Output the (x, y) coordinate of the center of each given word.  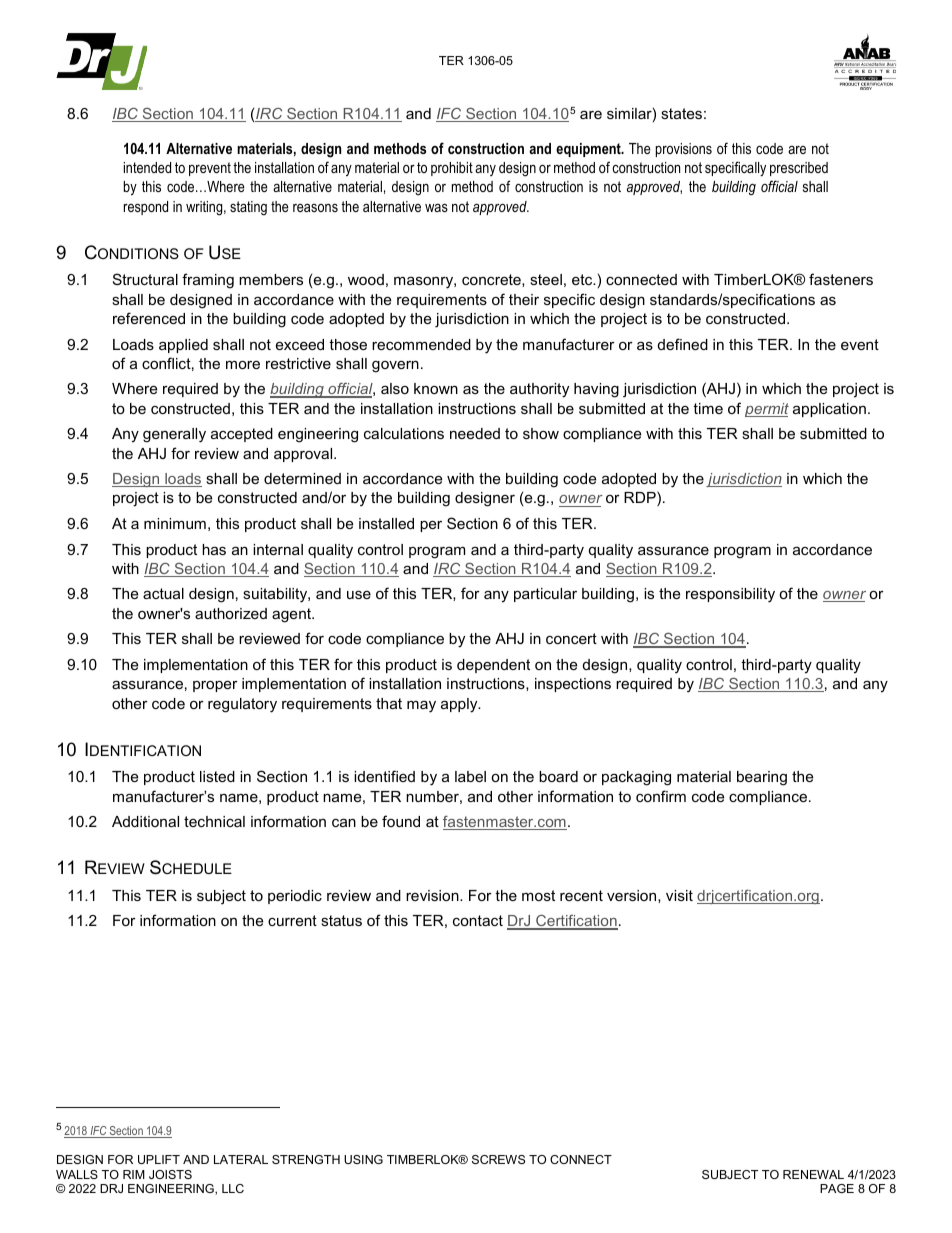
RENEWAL (813, 1174)
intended (147, 167)
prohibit (452, 169)
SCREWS (498, 1159)
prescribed (799, 169)
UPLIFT (159, 1159)
